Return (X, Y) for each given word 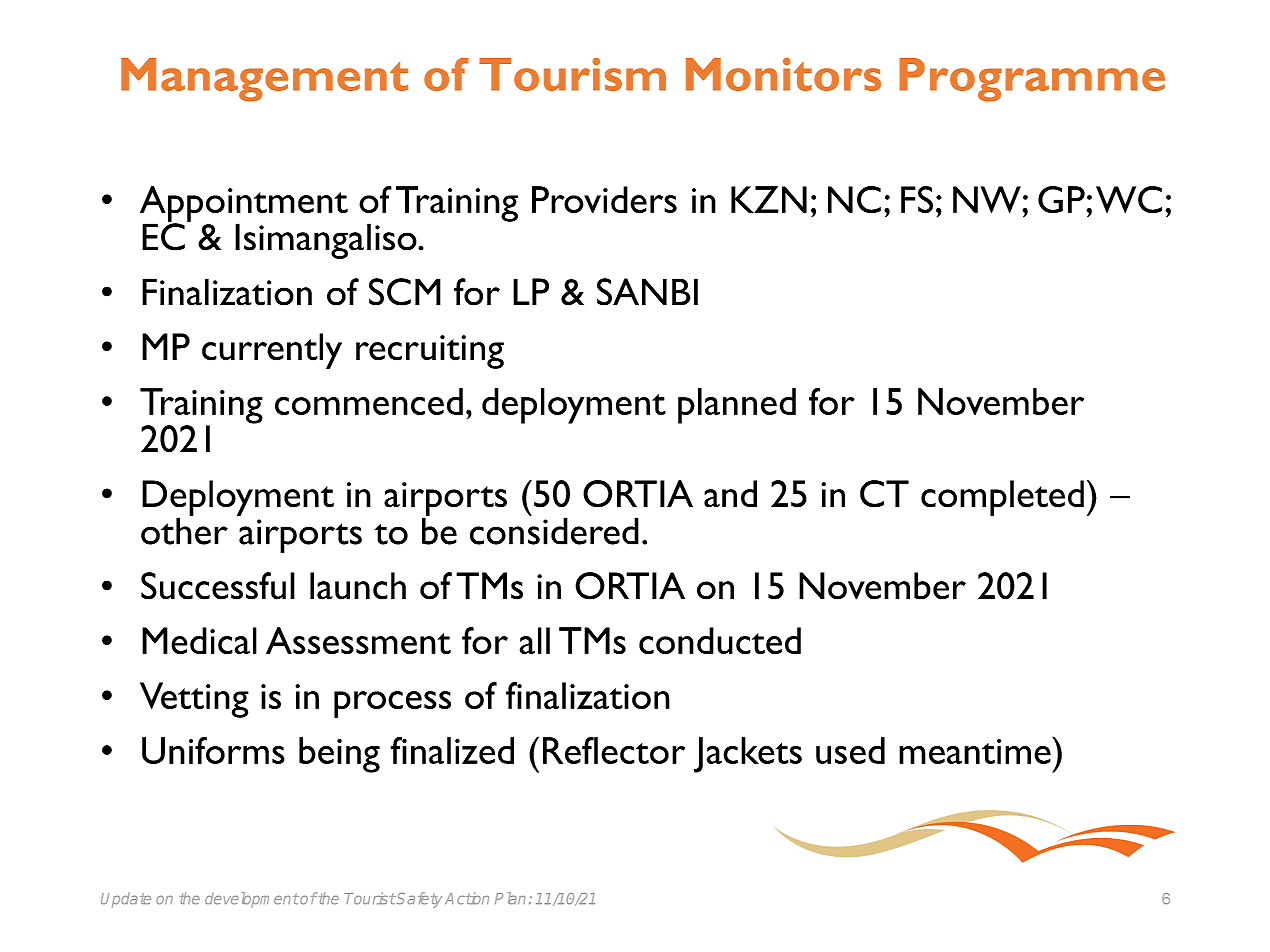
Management (264, 80)
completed (1002, 498)
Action (467, 898)
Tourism (572, 74)
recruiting (430, 352)
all (535, 640)
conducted (720, 640)
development (252, 900)
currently (272, 351)
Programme (1032, 80)
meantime (976, 750)
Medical (199, 640)
